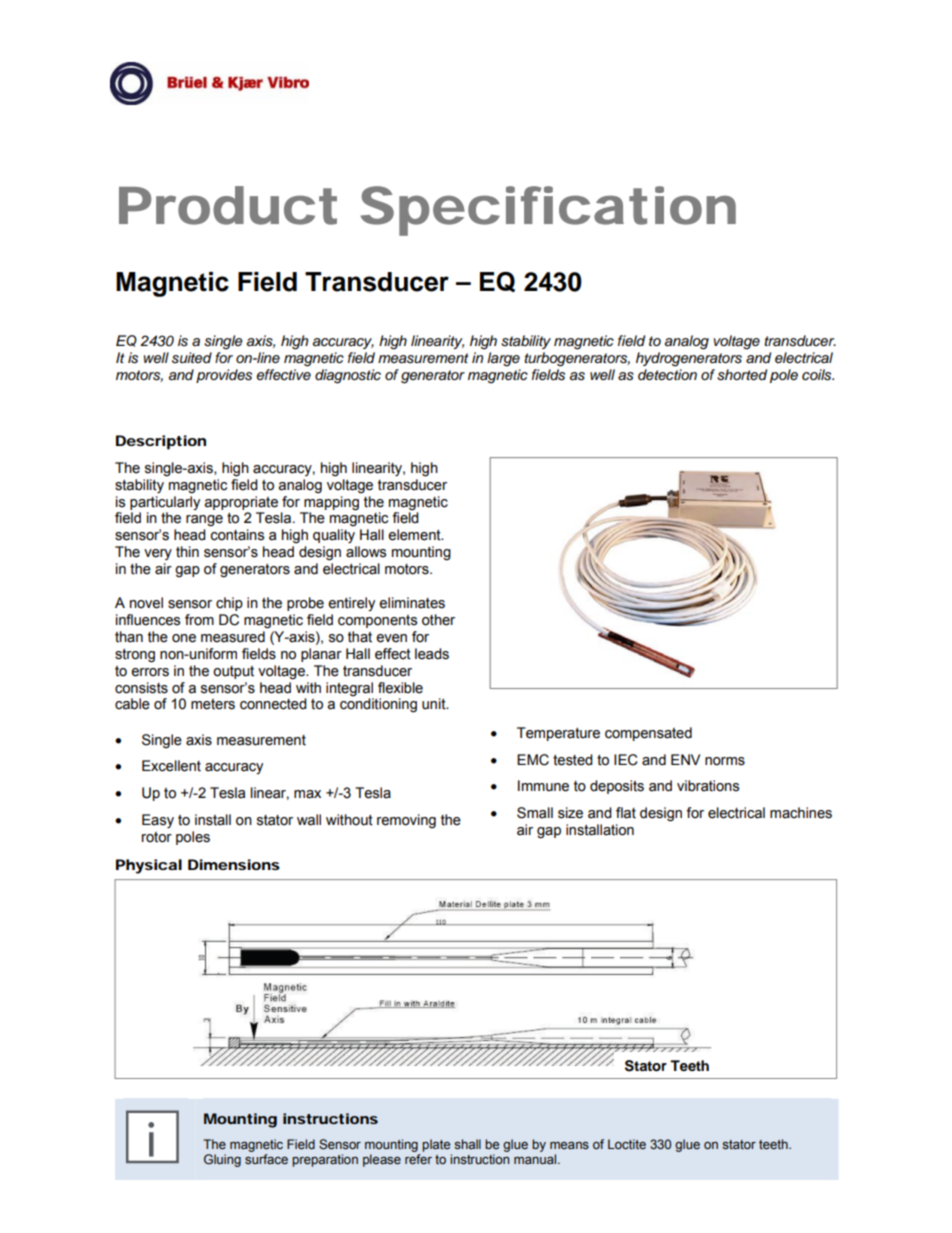  Describe the element at coordinates (436, 1145) in the page. I see `plate` at that location.
